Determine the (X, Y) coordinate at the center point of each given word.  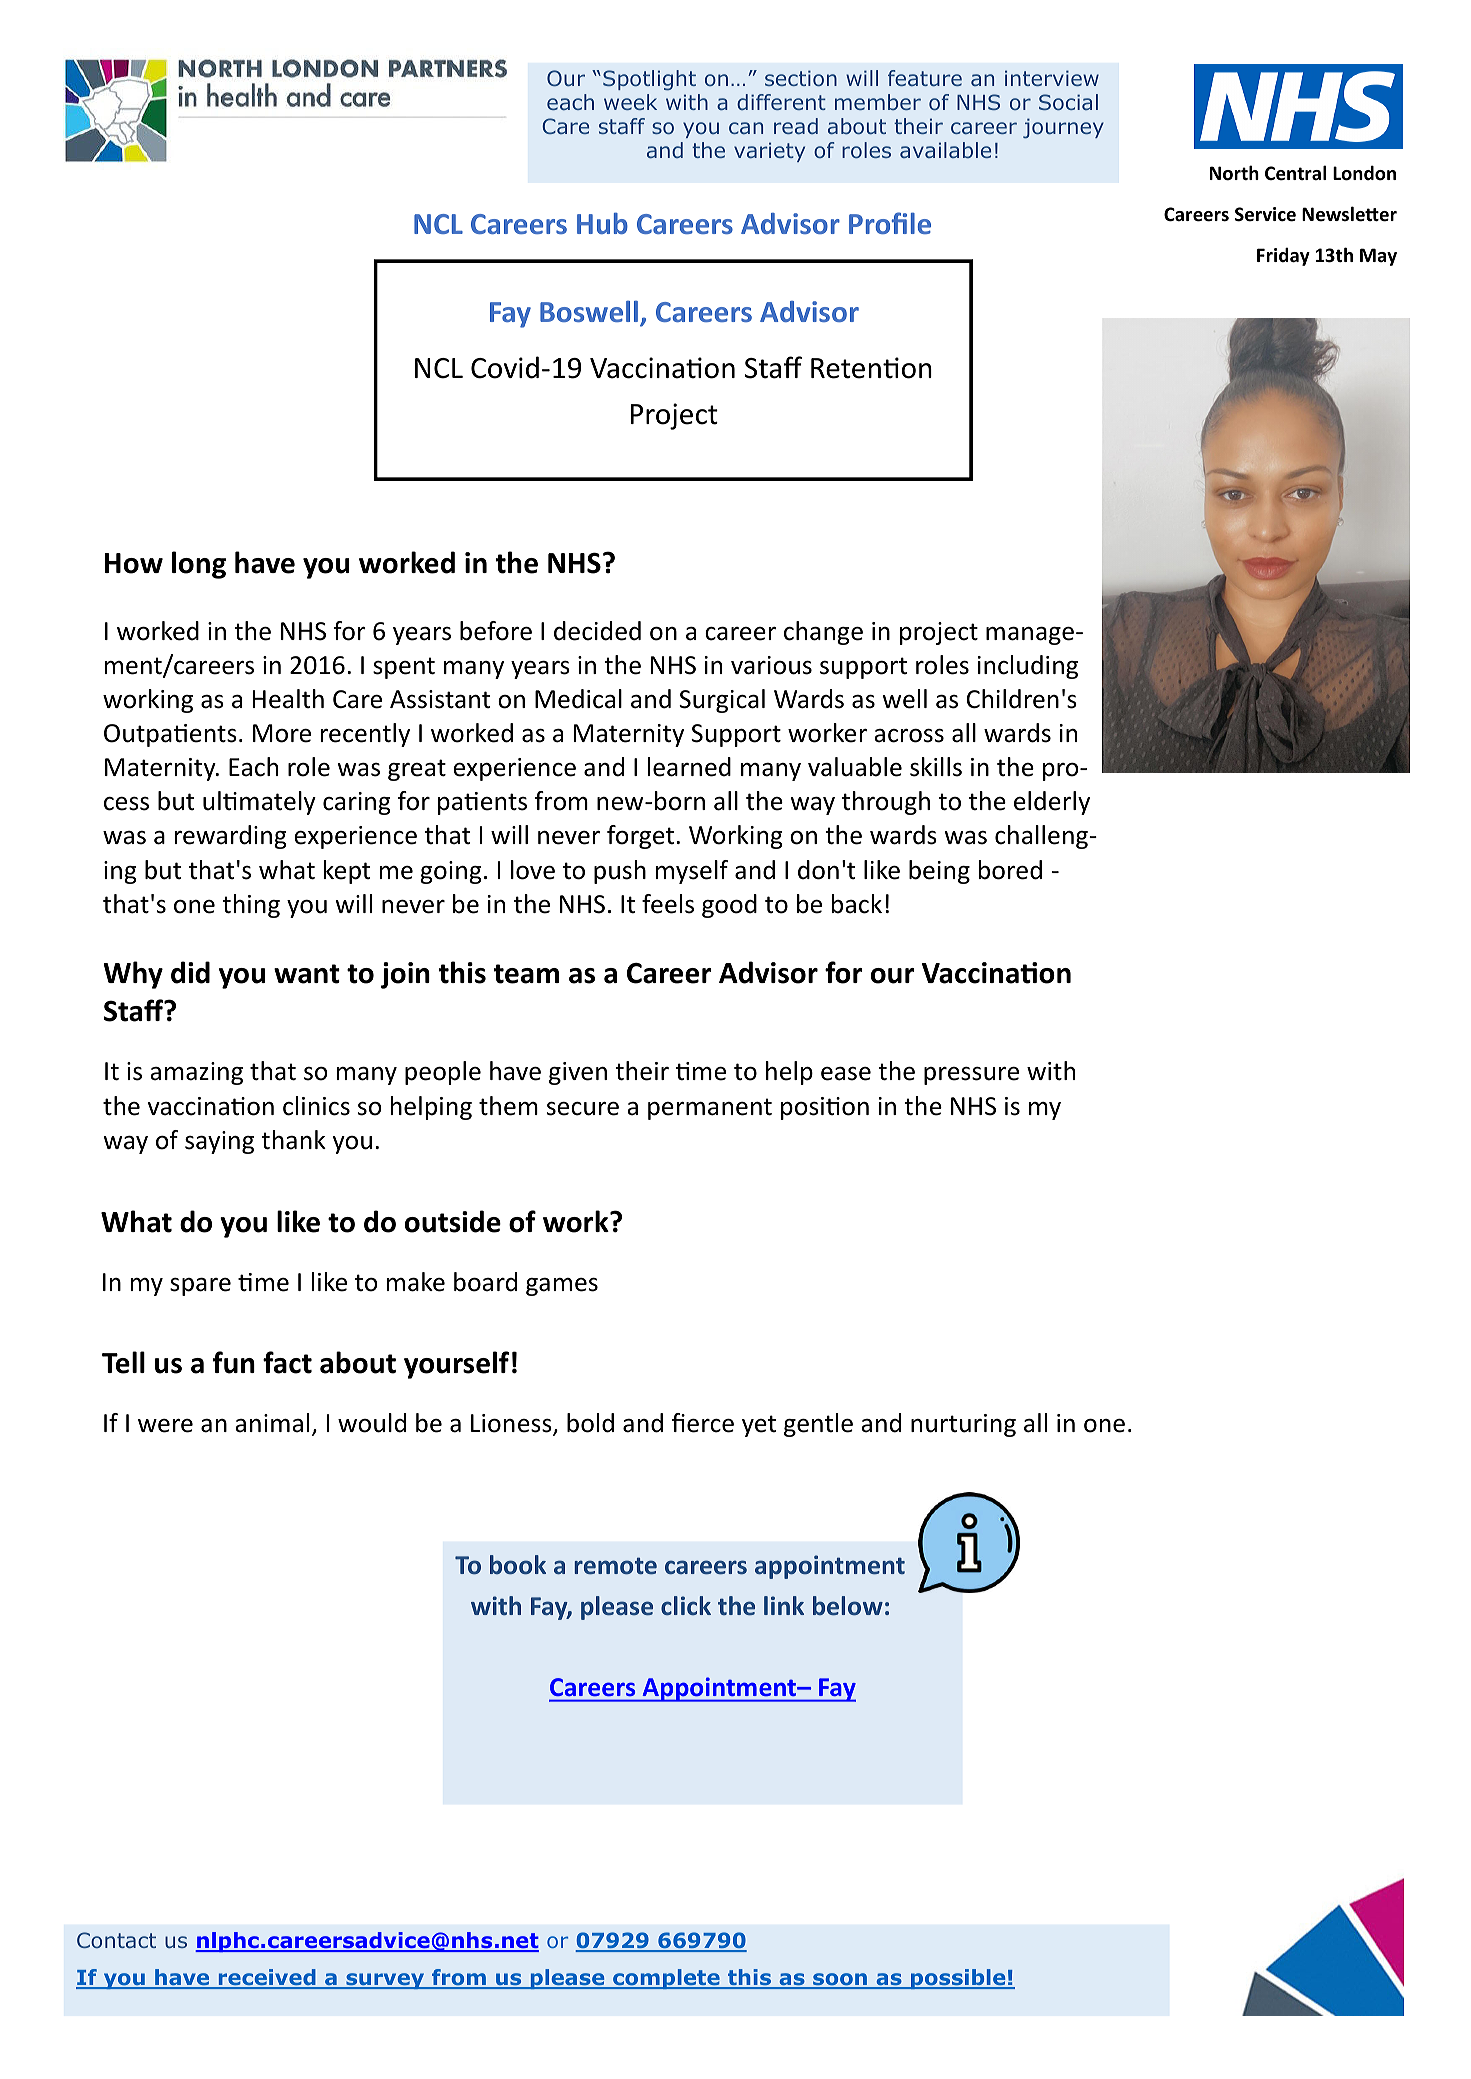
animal (272, 1423)
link (784, 1605)
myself (692, 872)
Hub (602, 223)
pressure (971, 1076)
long (199, 565)
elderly (1052, 803)
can (746, 128)
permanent (710, 1109)
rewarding (231, 837)
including (1028, 667)
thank (293, 1140)
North (1234, 173)
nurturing (963, 1425)
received (267, 1978)
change (823, 633)
